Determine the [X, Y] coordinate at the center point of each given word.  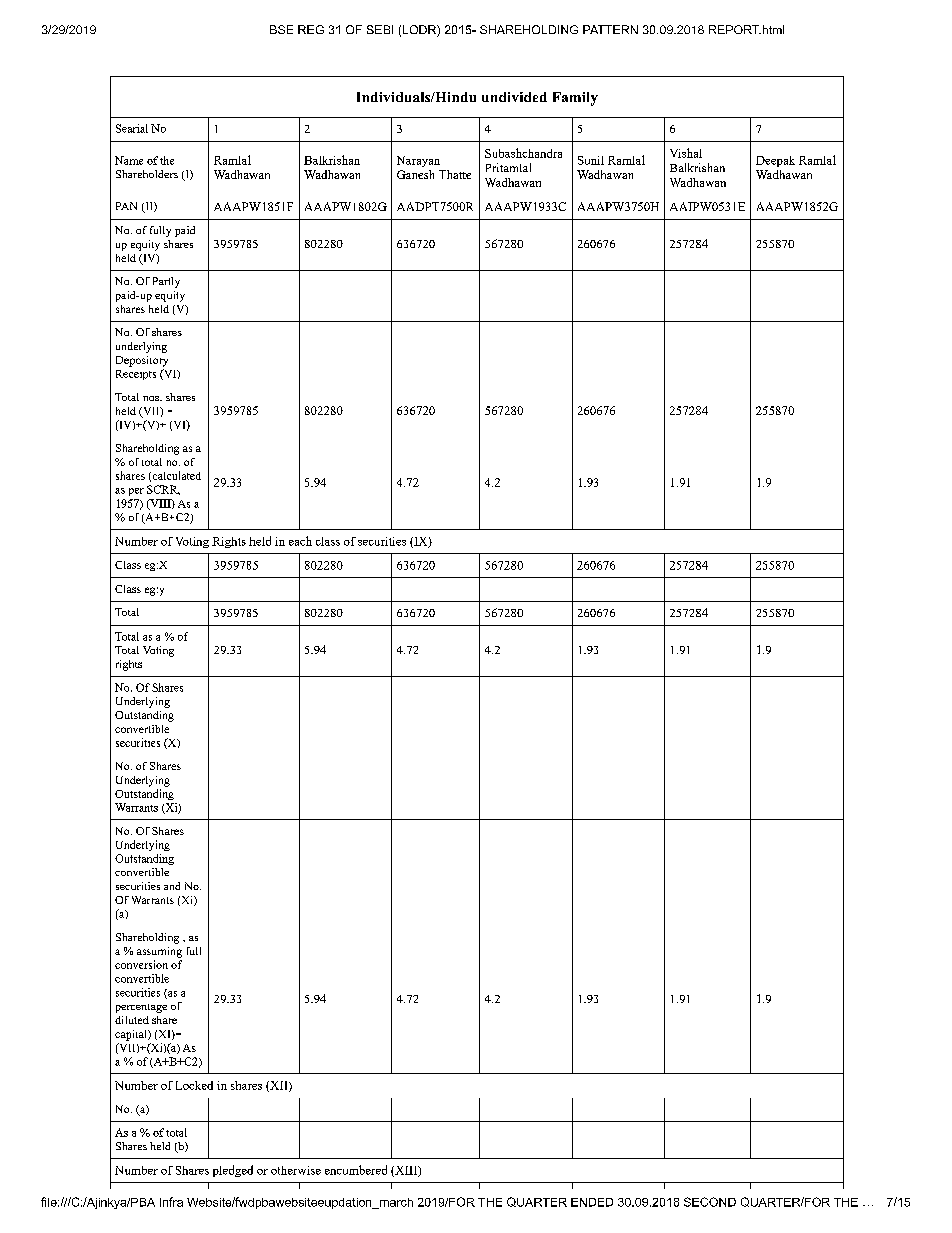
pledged [233, 1171]
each [300, 541]
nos [152, 398]
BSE [281, 29]
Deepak [775, 161]
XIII [406, 1171]
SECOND [710, 1202]
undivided [514, 97]
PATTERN [610, 29]
